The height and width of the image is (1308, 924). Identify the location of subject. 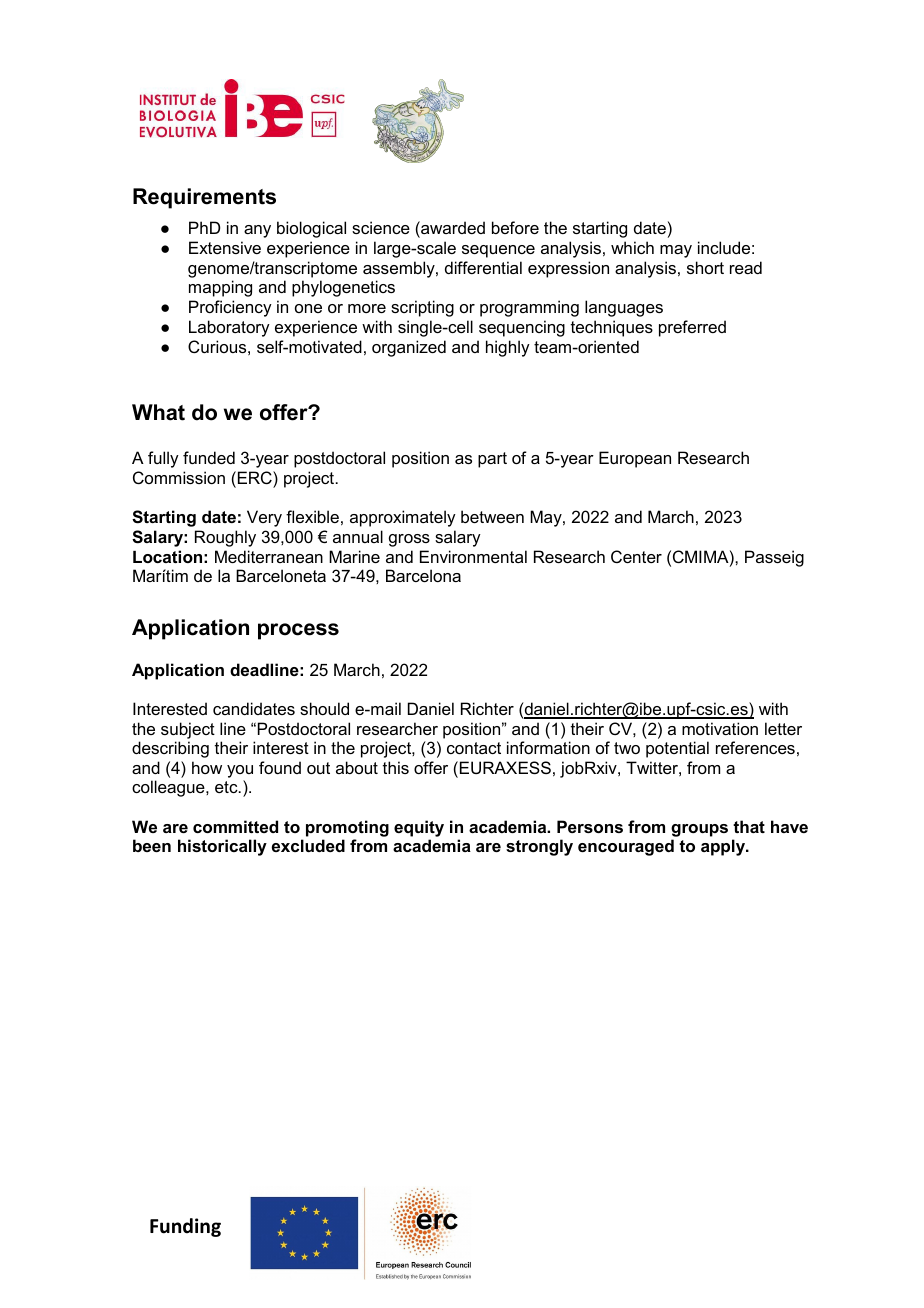
(188, 730).
